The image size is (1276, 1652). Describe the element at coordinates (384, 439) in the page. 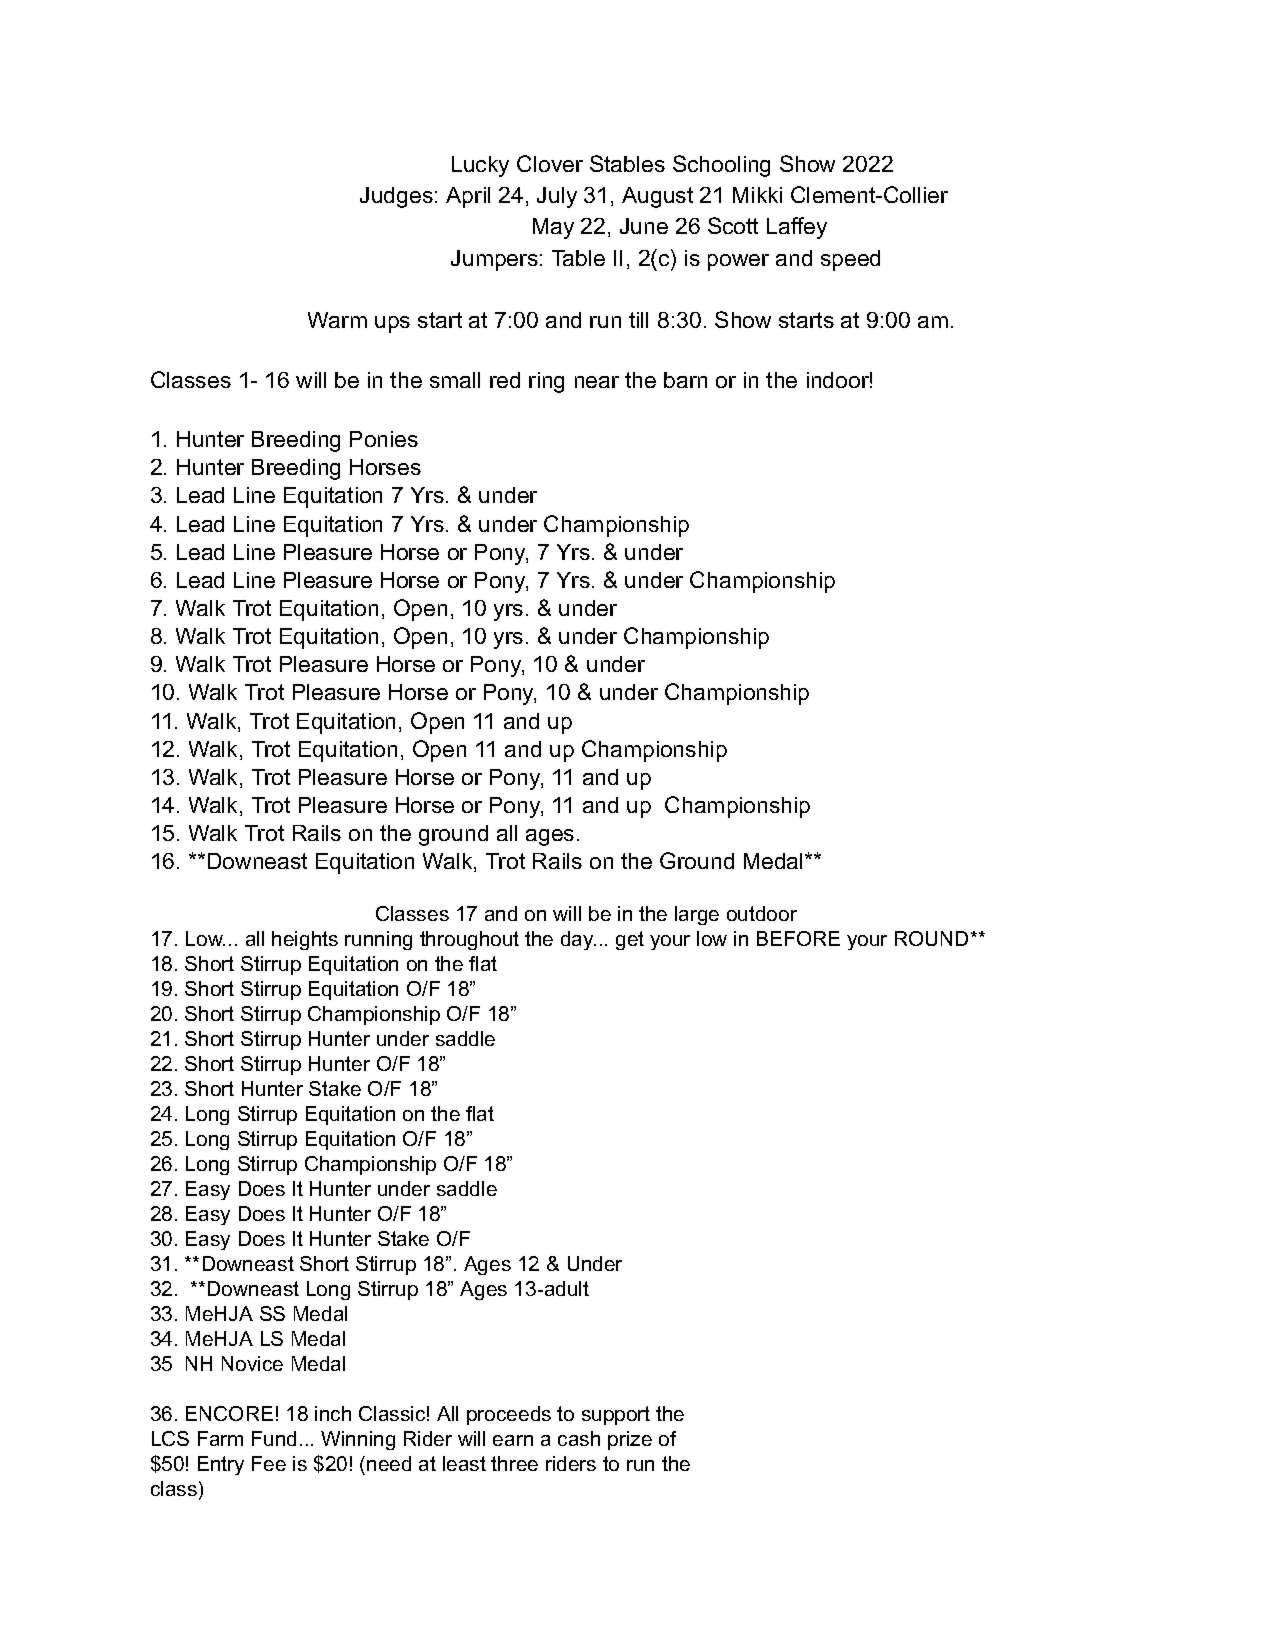

I see `Ponies` at that location.
